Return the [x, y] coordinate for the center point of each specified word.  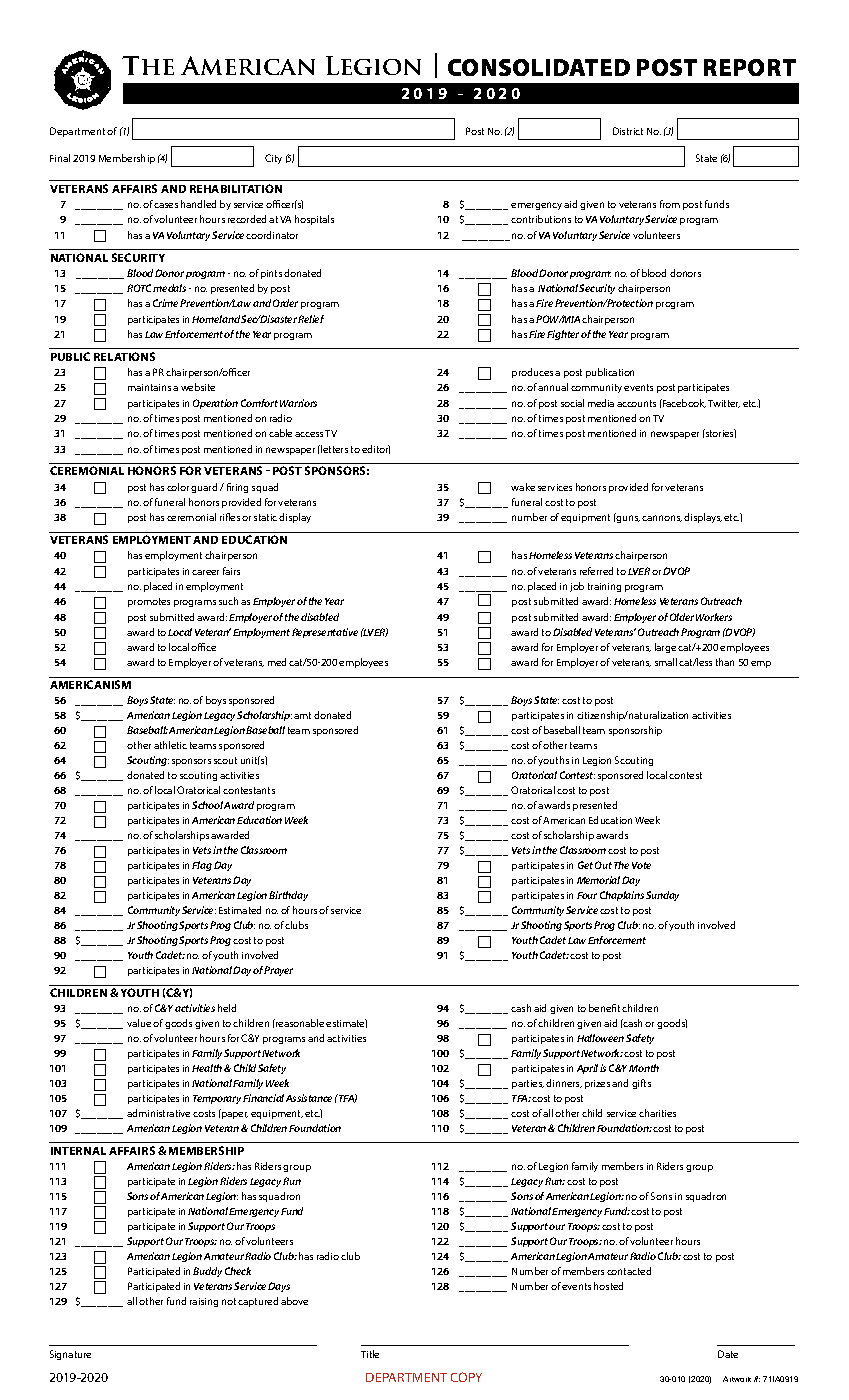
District [628, 131]
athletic [170, 745]
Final [60, 158]
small [666, 662]
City [273, 159]
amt [302, 715]
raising [204, 1302]
